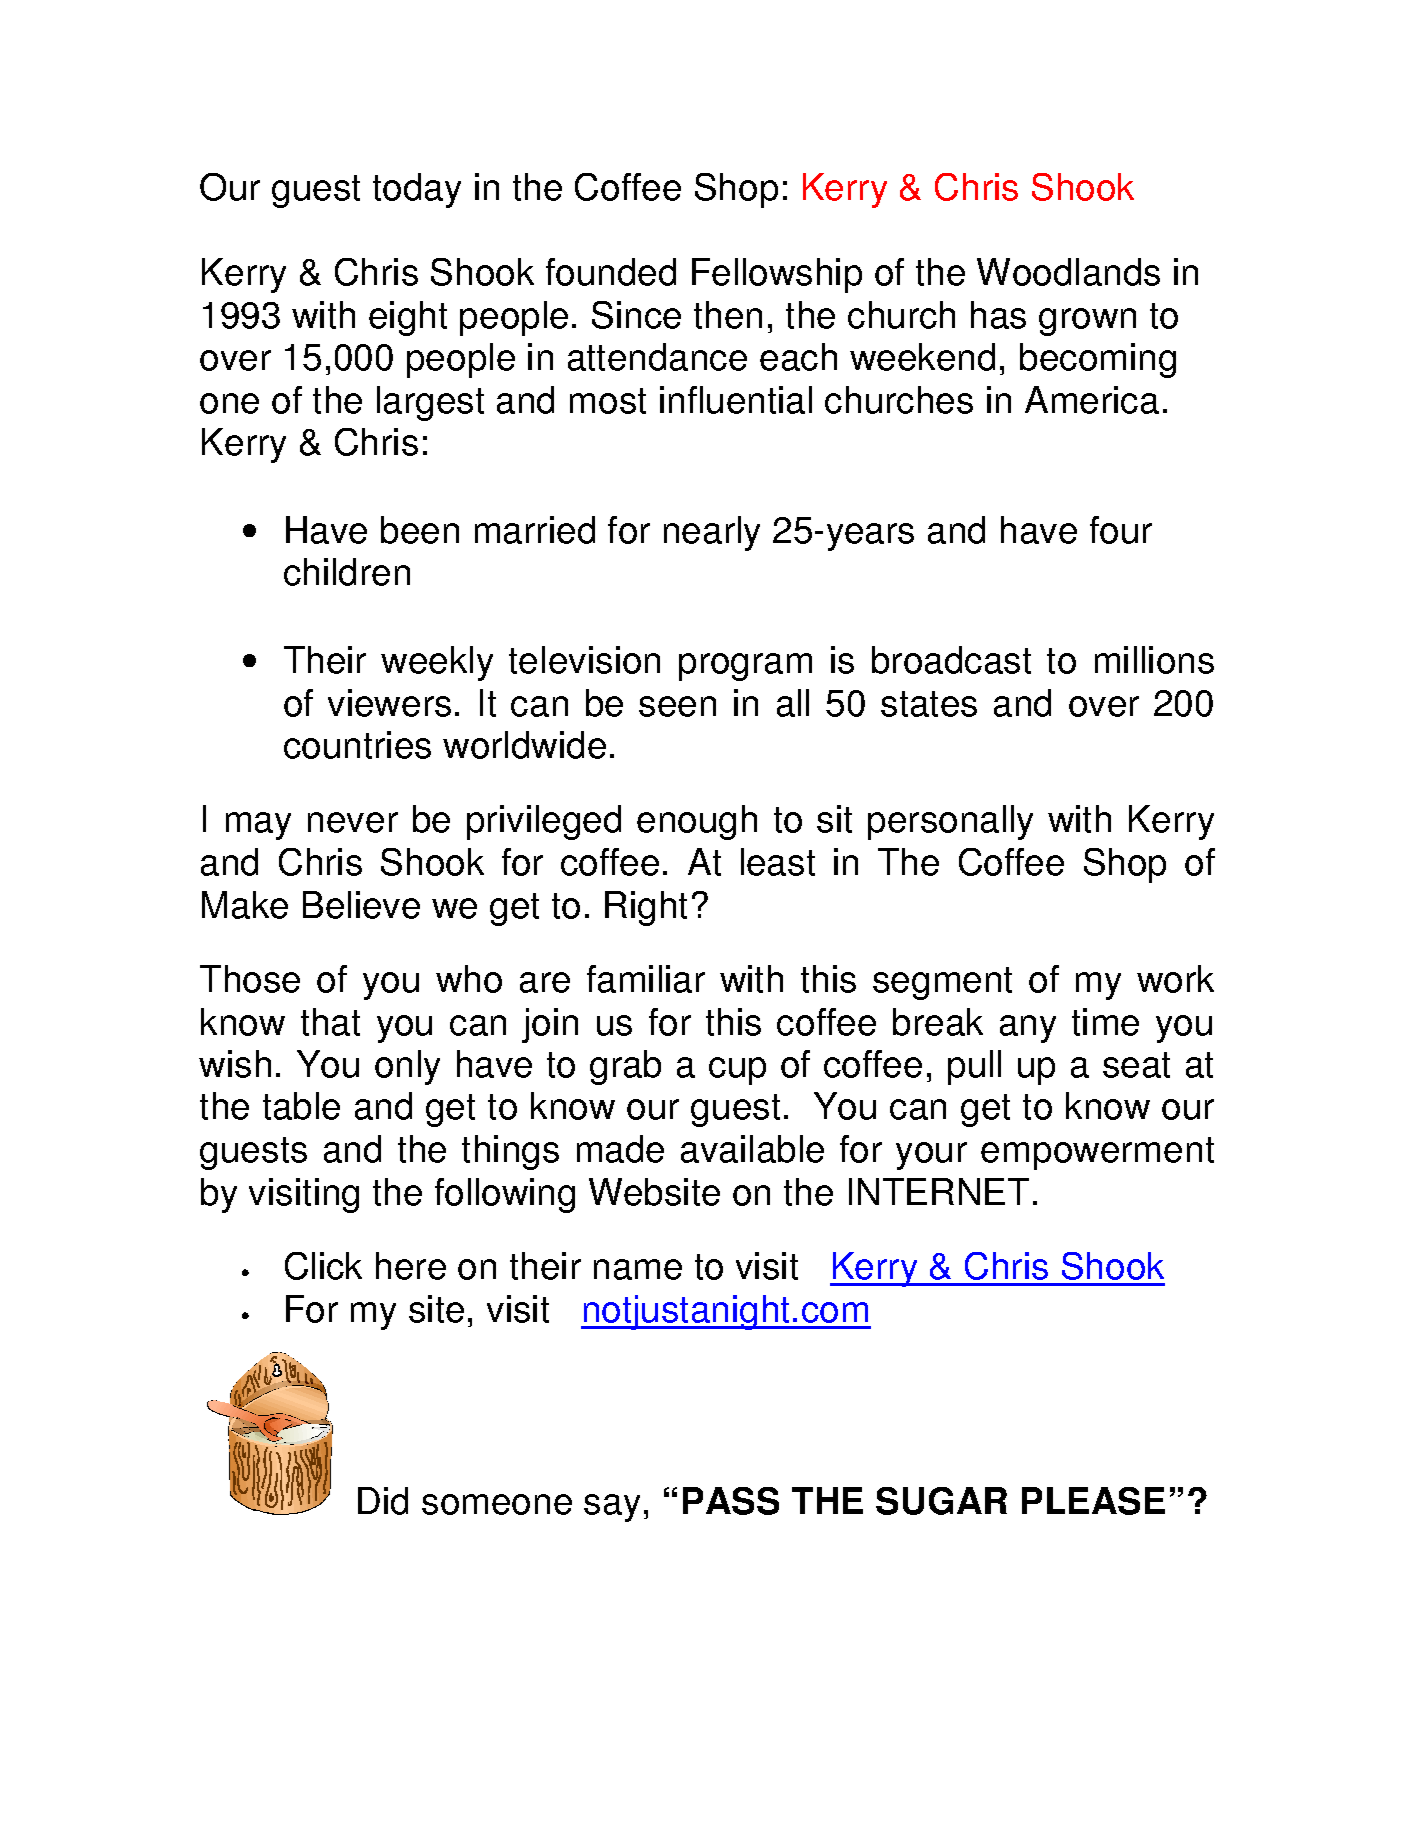  Describe the element at coordinates (383, 1501) in the screenshot. I see `Did` at that location.
